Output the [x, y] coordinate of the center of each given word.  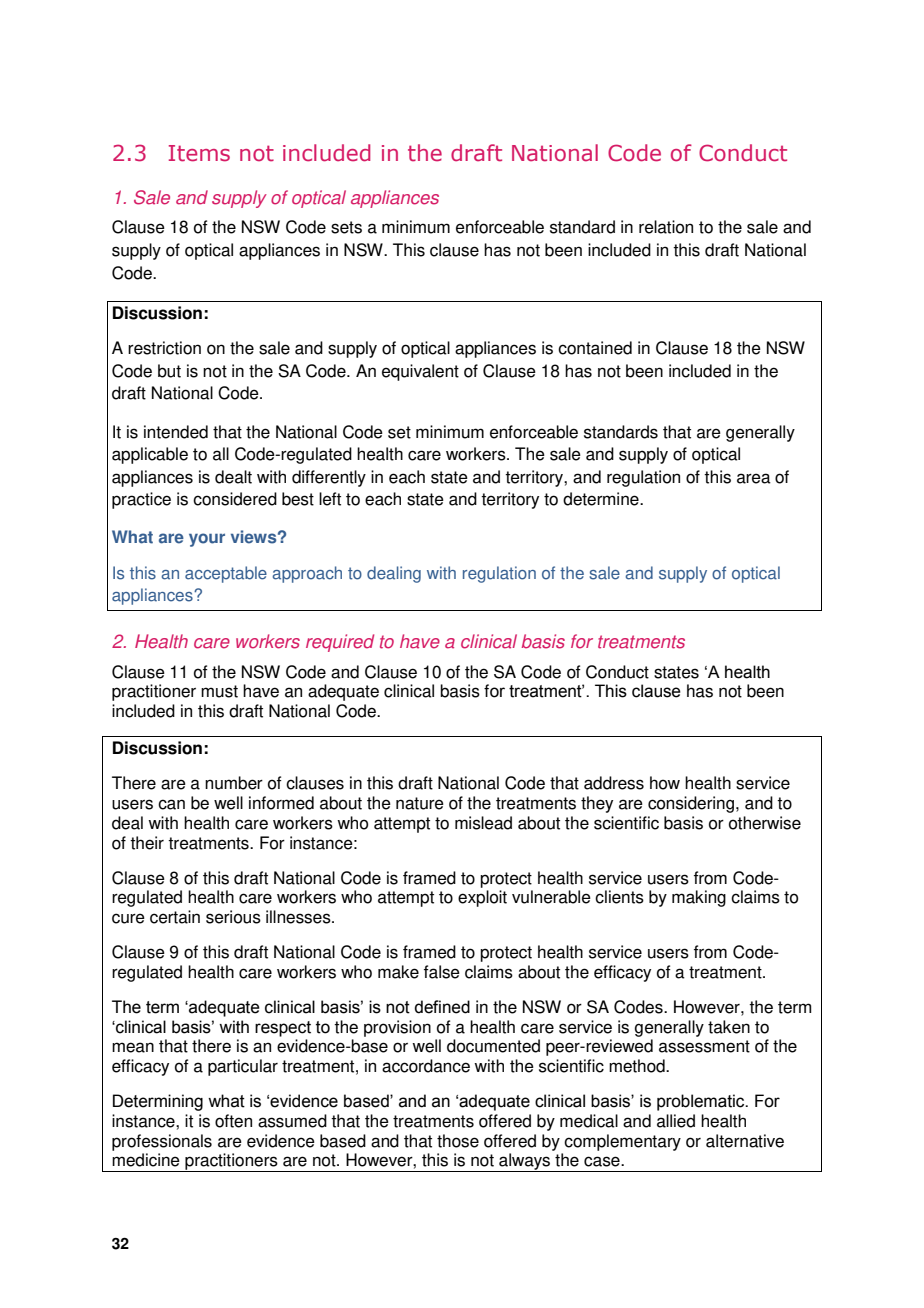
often [233, 1121]
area [754, 478]
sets [346, 227]
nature [420, 803]
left [330, 499]
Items [199, 153]
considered [235, 499]
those [458, 1141]
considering [691, 804]
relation [666, 227]
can [171, 804]
